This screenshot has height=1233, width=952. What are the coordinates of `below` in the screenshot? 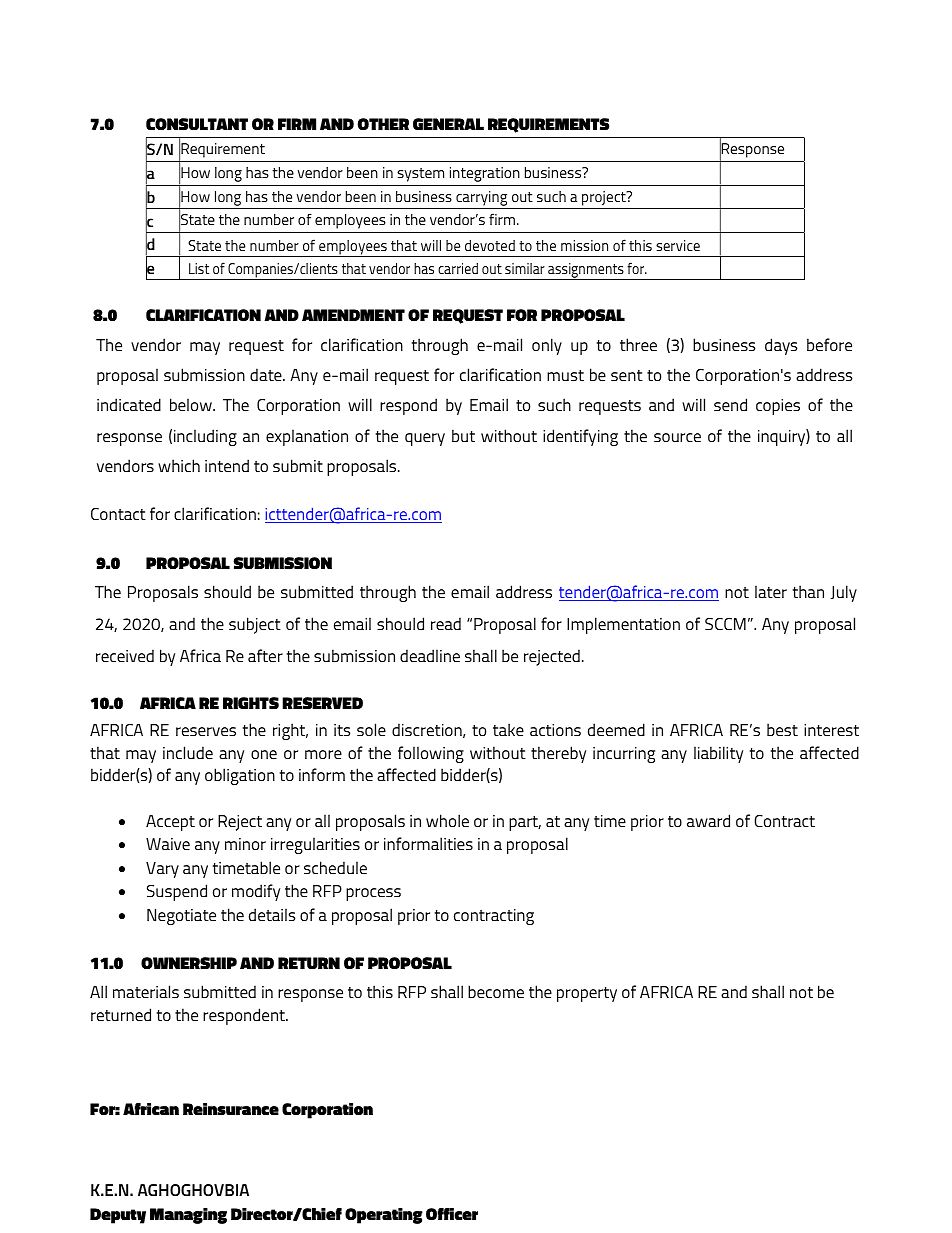 It's located at (192, 404).
